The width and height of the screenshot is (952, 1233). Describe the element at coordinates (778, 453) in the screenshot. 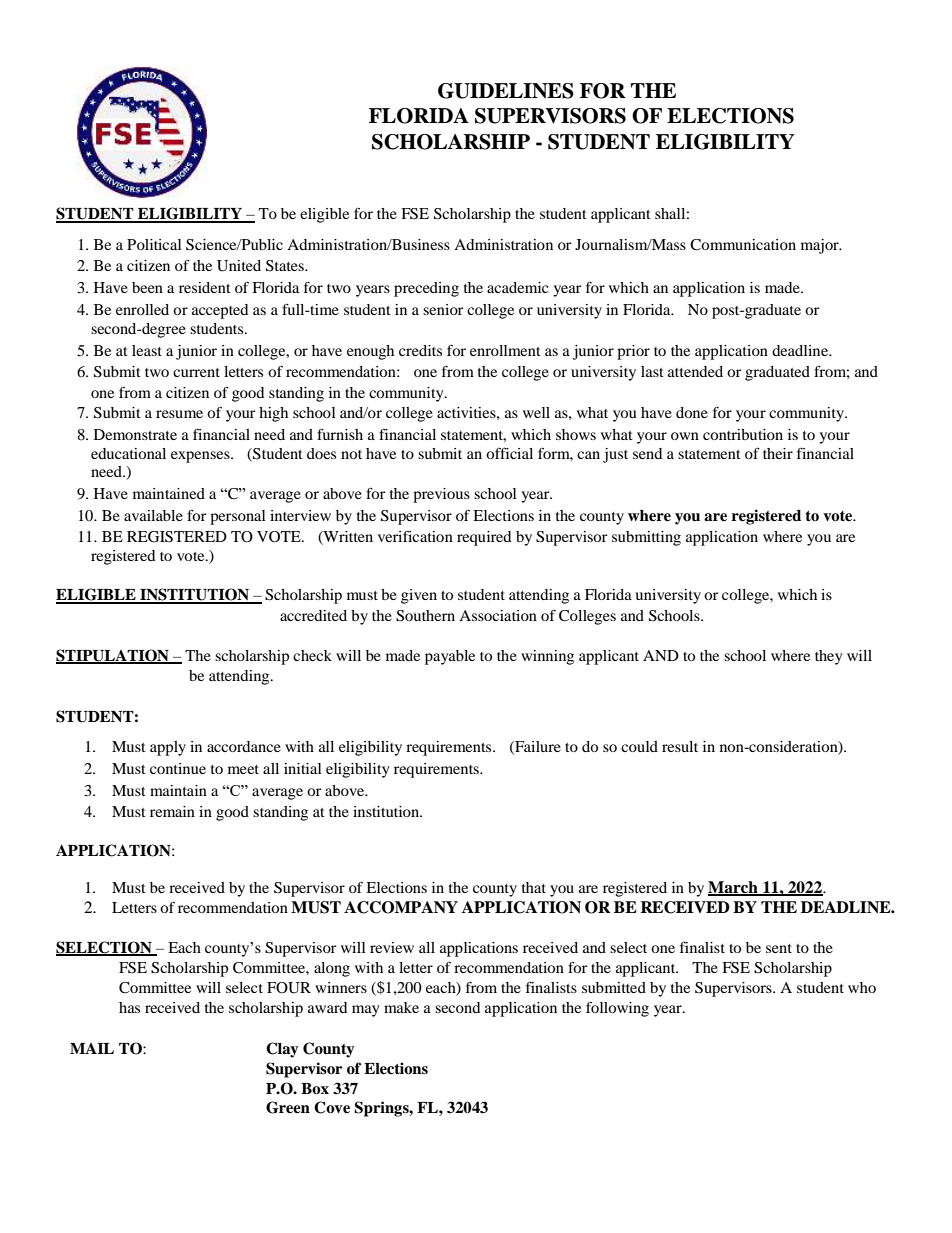

I see `their` at that location.
